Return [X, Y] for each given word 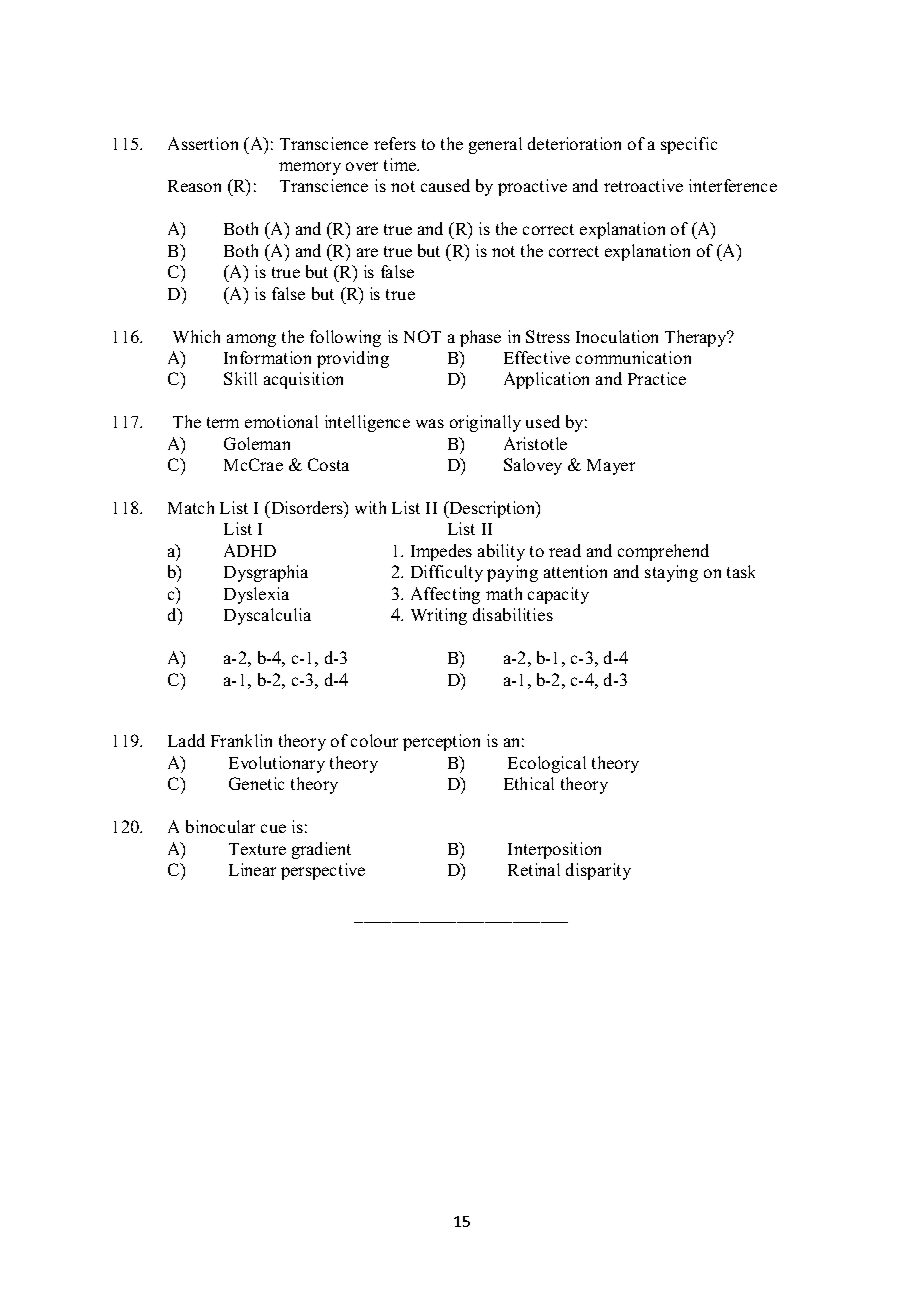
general [495, 145]
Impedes [441, 552]
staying [671, 573]
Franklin [241, 740]
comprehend [663, 552]
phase [480, 338]
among [251, 340]
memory [310, 168]
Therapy [697, 338]
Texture [257, 849]
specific [689, 145]
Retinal [534, 869]
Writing [439, 616]
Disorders [307, 507]
